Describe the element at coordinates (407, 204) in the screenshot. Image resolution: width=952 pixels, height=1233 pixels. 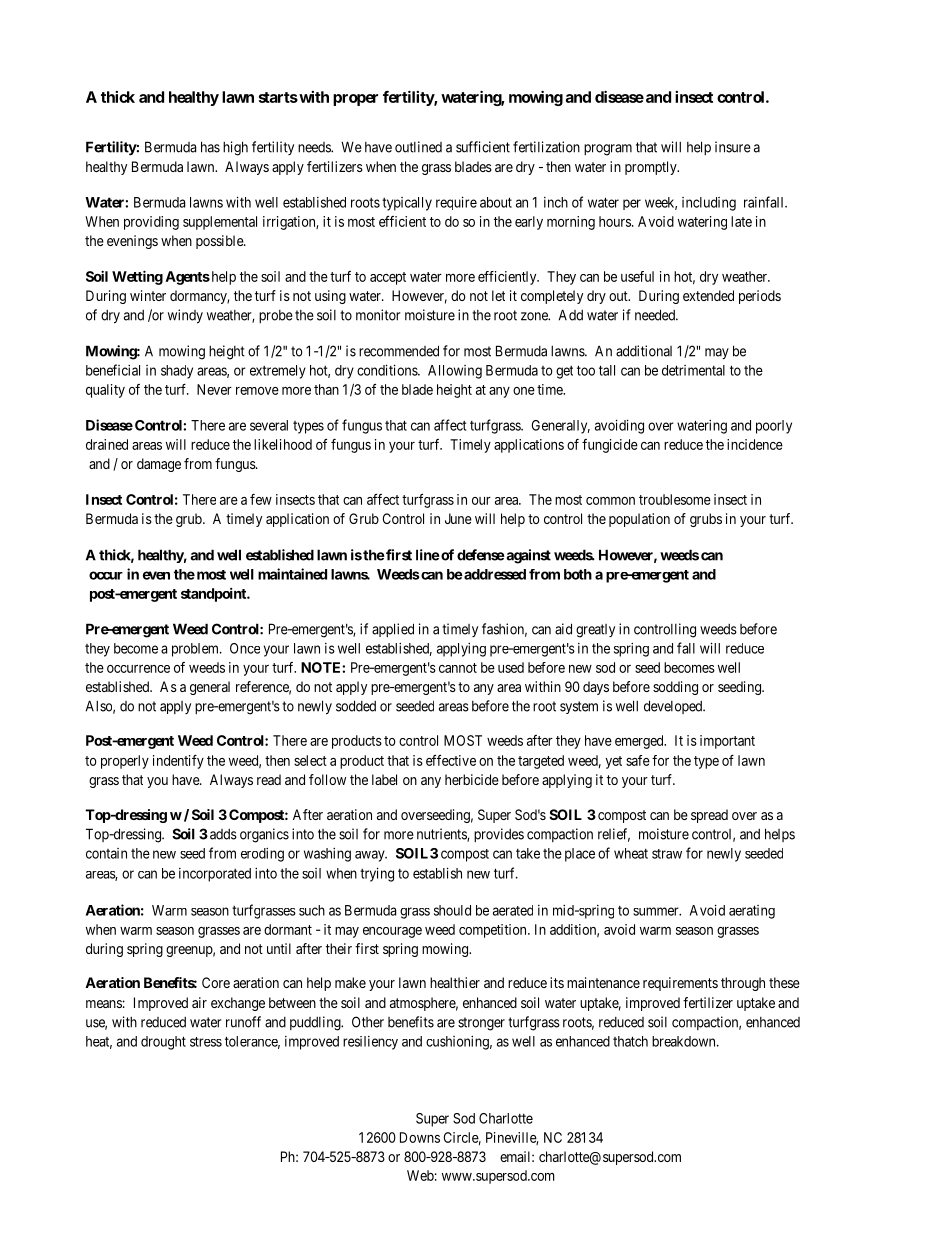
I see `typically` at that location.
